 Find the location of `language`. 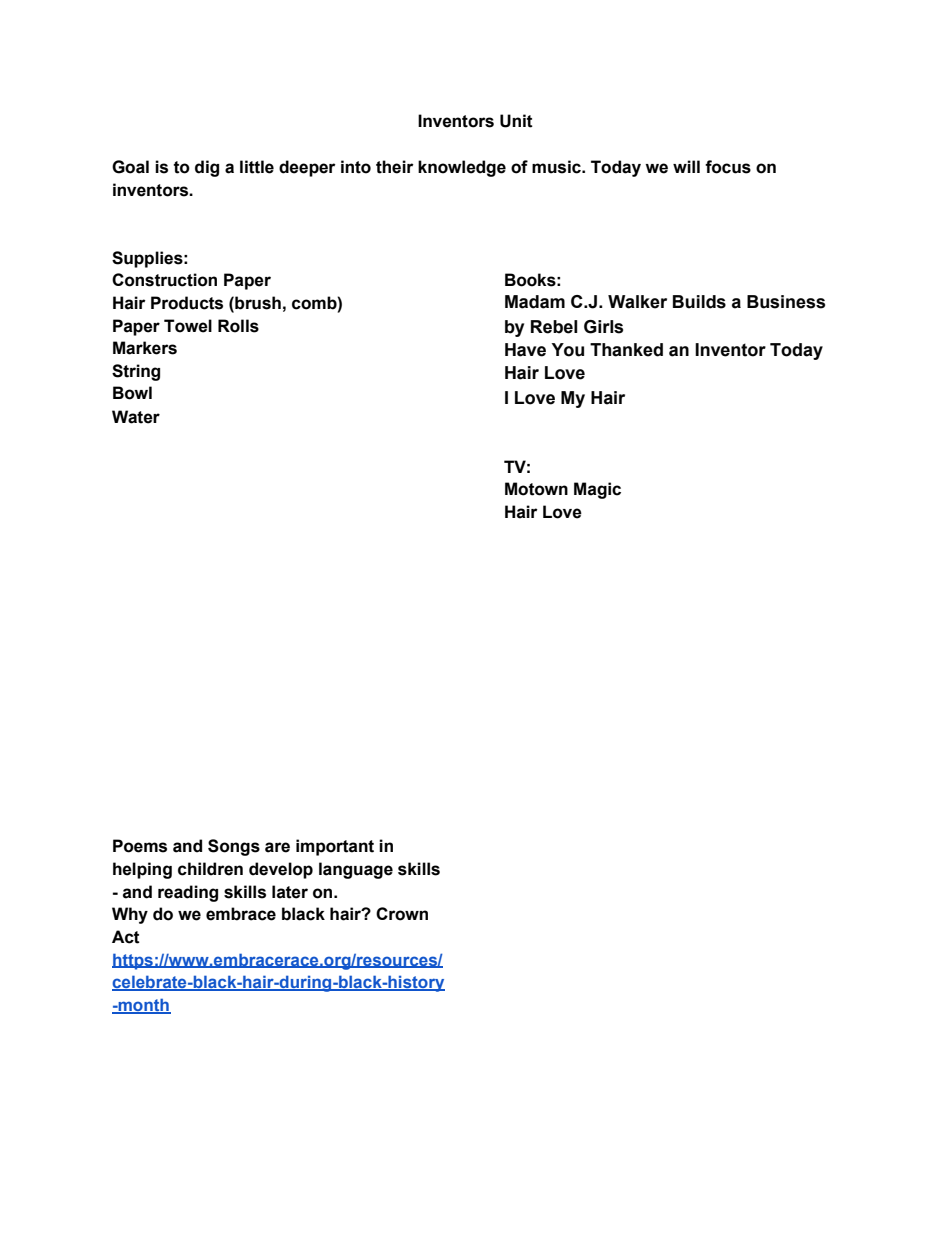

language is located at coordinates (356, 870).
